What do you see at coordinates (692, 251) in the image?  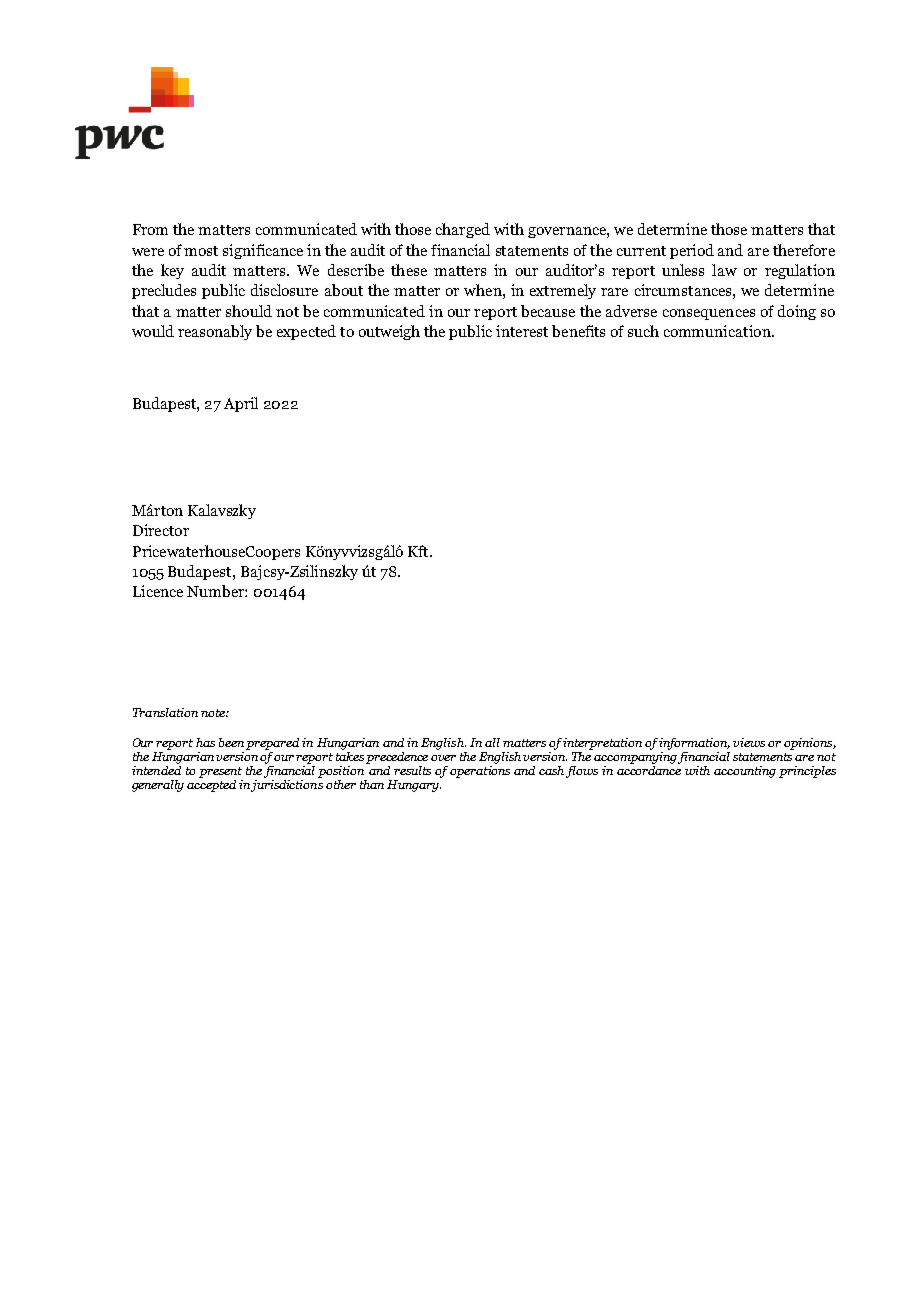 I see `period` at bounding box center [692, 251].
